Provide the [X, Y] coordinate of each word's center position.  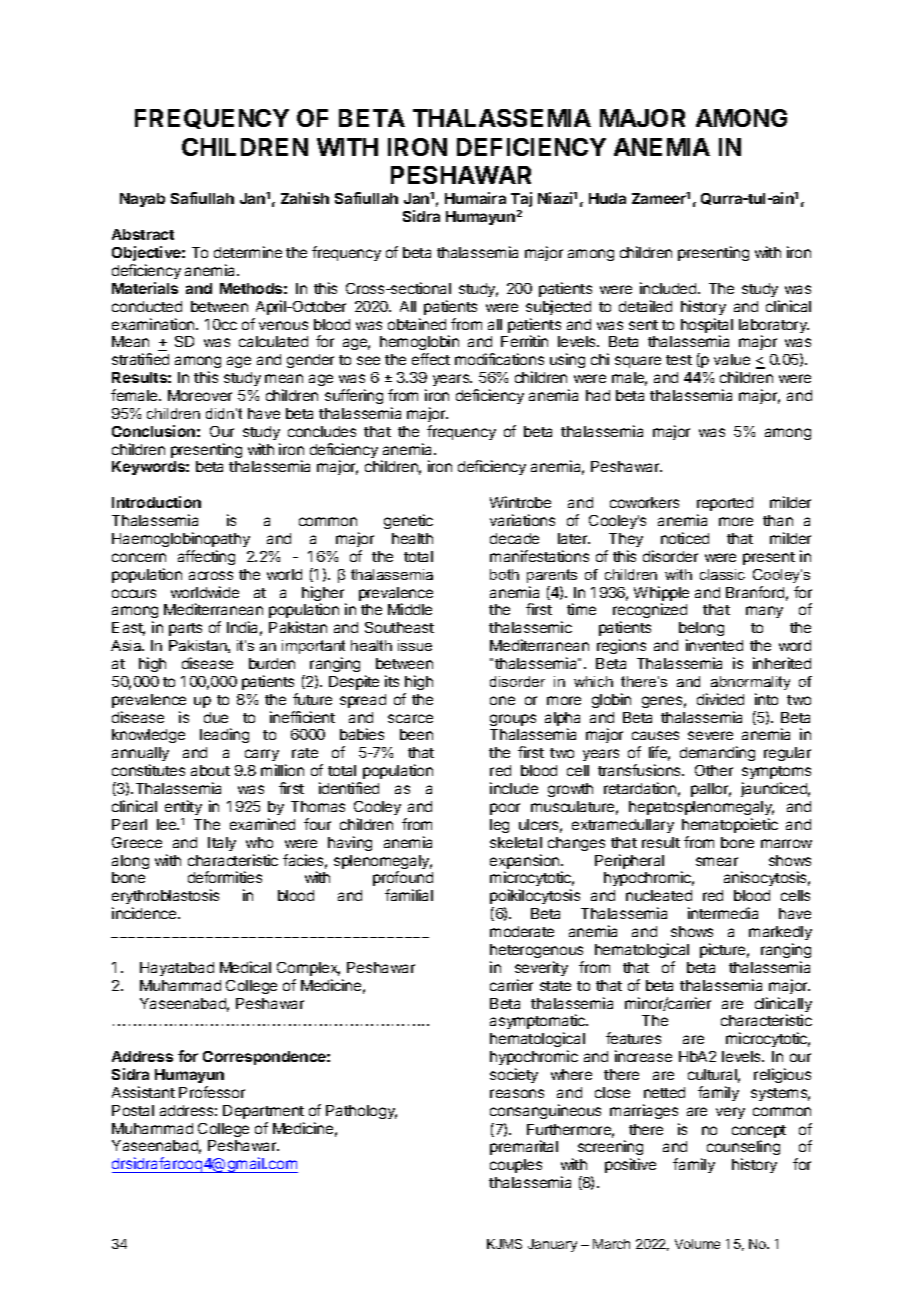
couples [516, 1166]
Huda [607, 198]
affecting [206, 557]
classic [722, 574]
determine [248, 252]
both [504, 574]
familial [409, 895]
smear [717, 861]
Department [263, 1112]
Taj [521, 199]
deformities [225, 877]
